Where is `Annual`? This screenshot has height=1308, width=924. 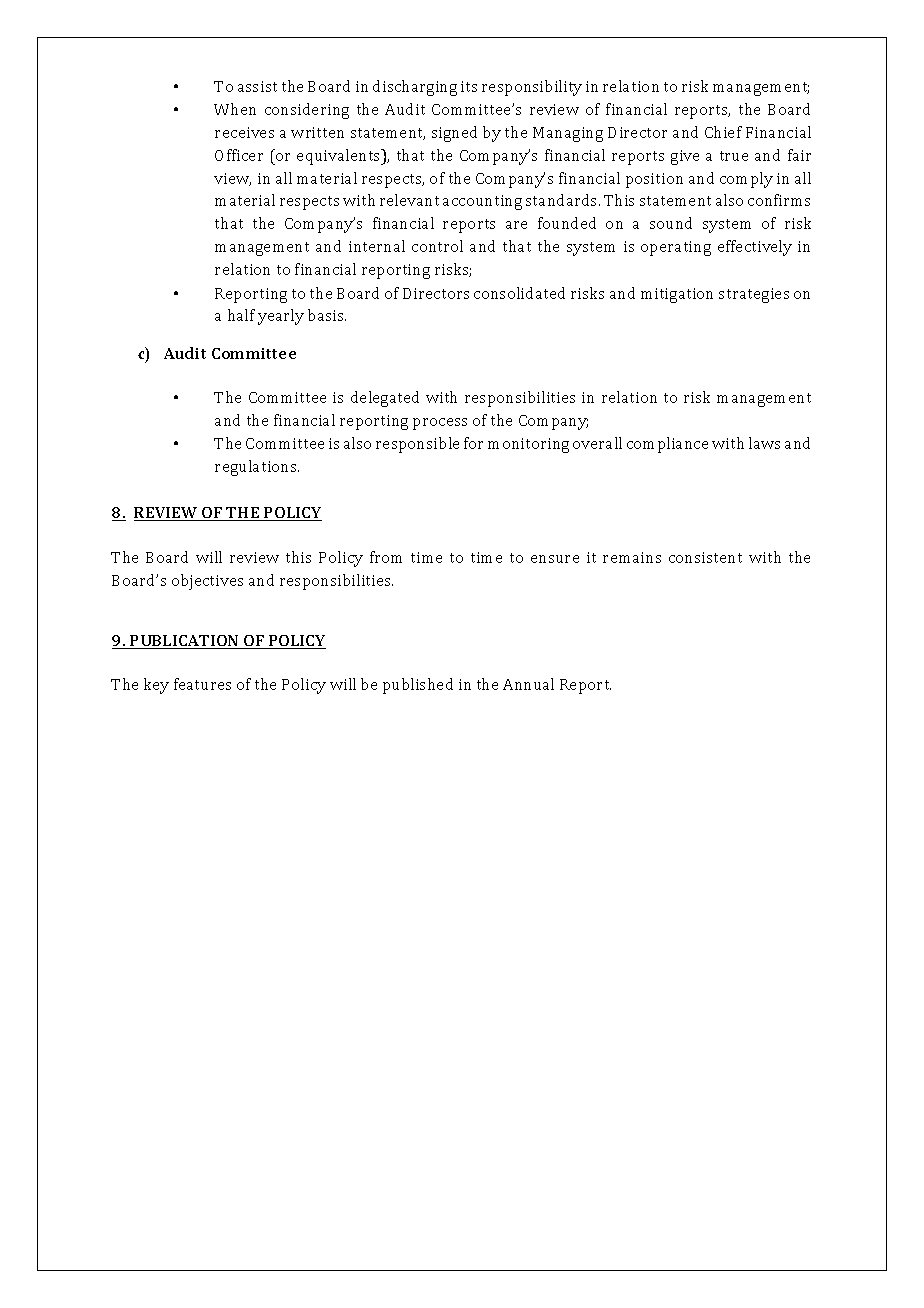
Annual is located at coordinates (528, 684).
